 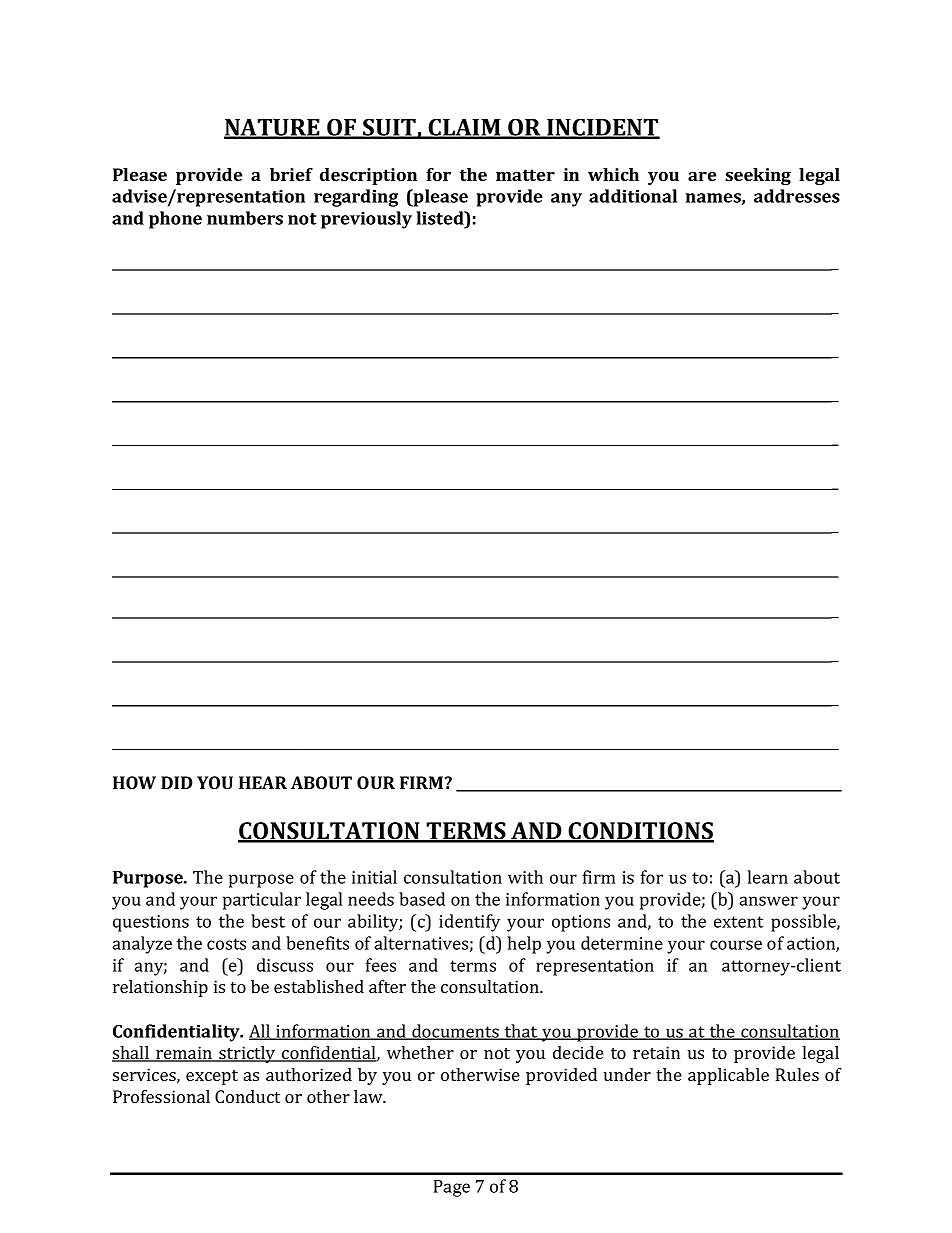 I want to click on extent, so click(x=738, y=922).
